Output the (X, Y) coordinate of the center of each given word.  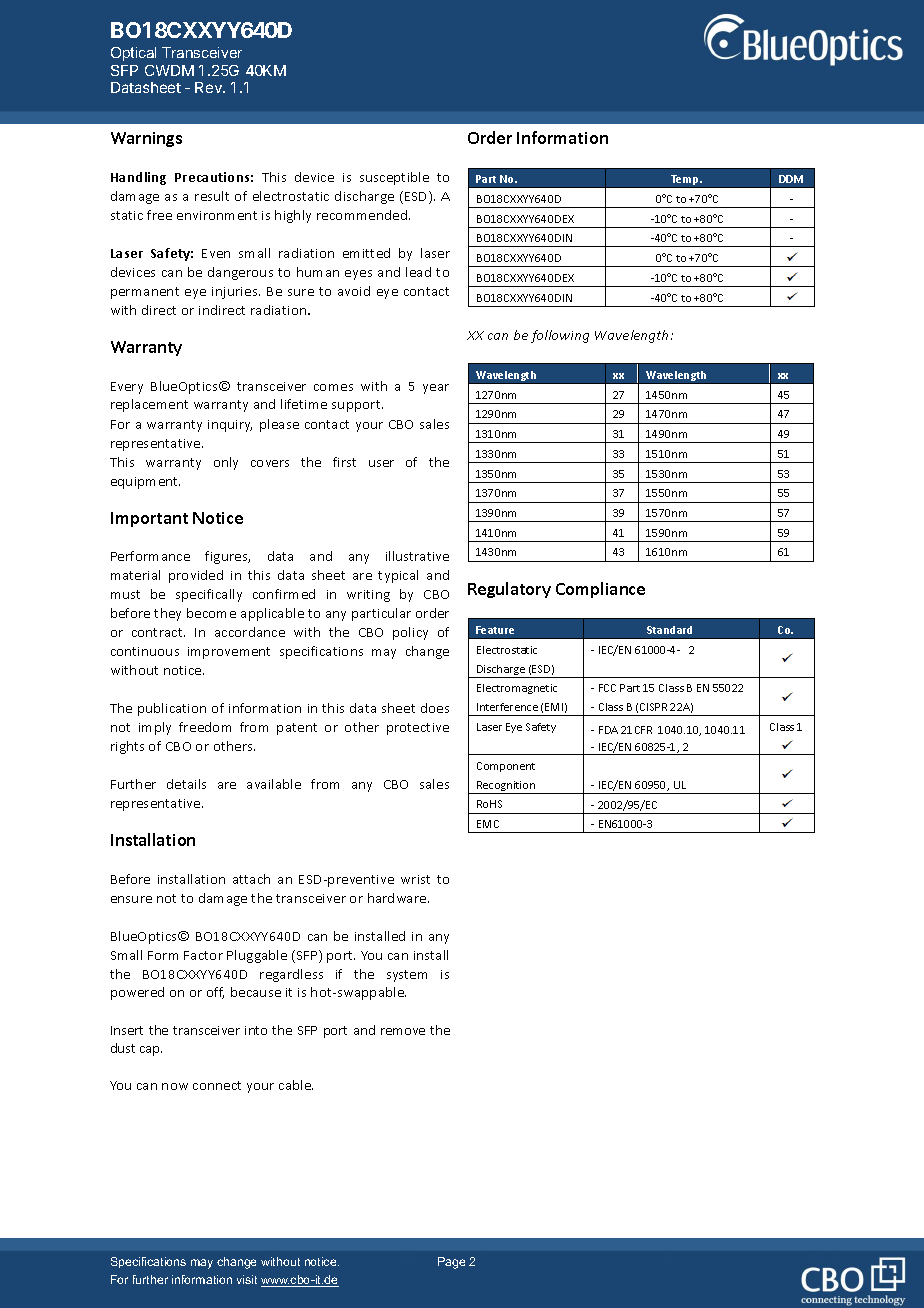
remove (403, 1031)
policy (410, 633)
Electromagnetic (517, 689)
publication (172, 709)
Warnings (146, 139)
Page (451, 1263)
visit (247, 1279)
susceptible (394, 178)
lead (418, 272)
